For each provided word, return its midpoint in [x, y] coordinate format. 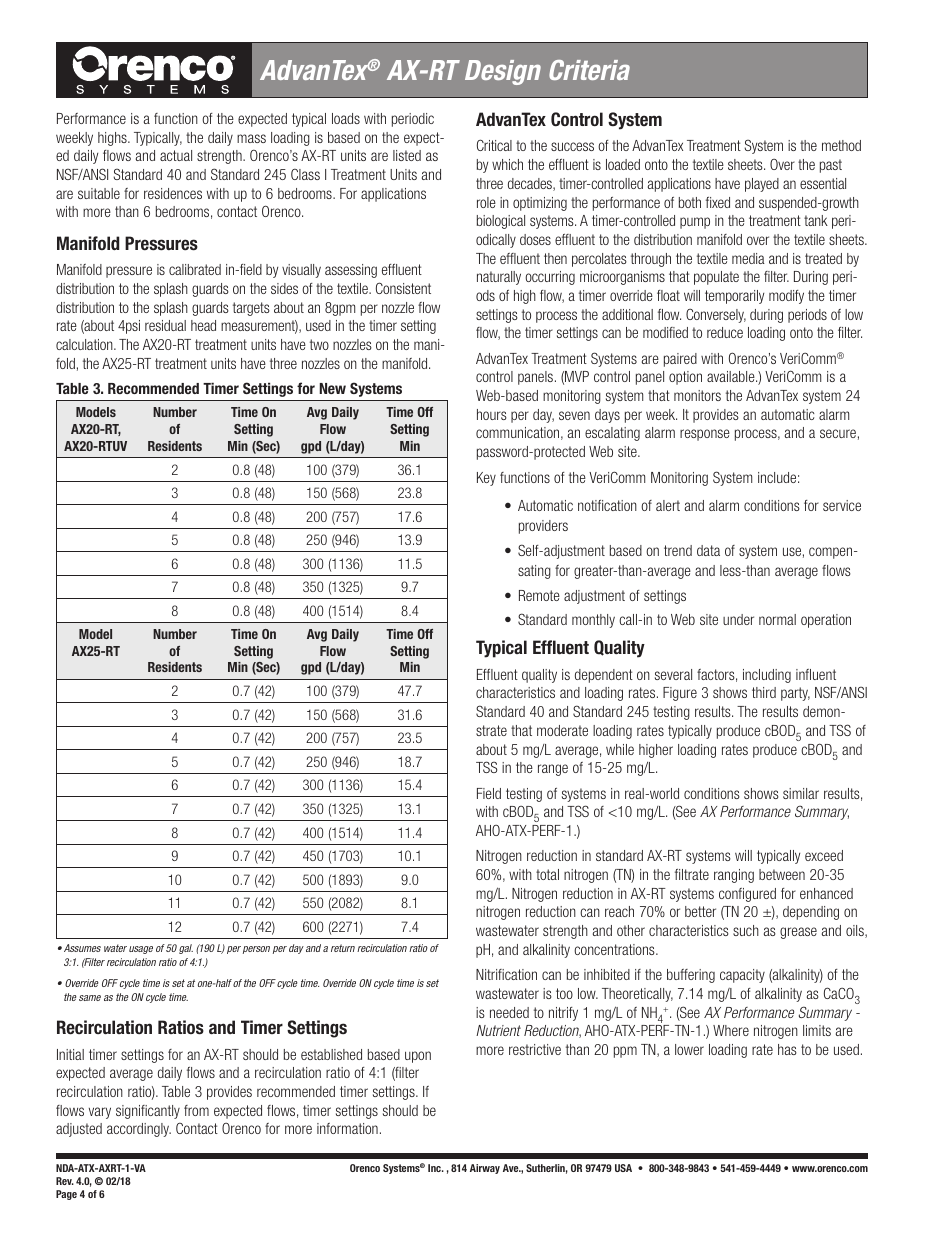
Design [503, 72]
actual [176, 155]
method [841, 145]
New [333, 388]
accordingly [139, 1130]
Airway [485, 1169]
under [738, 619]
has [787, 1049]
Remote [539, 595]
